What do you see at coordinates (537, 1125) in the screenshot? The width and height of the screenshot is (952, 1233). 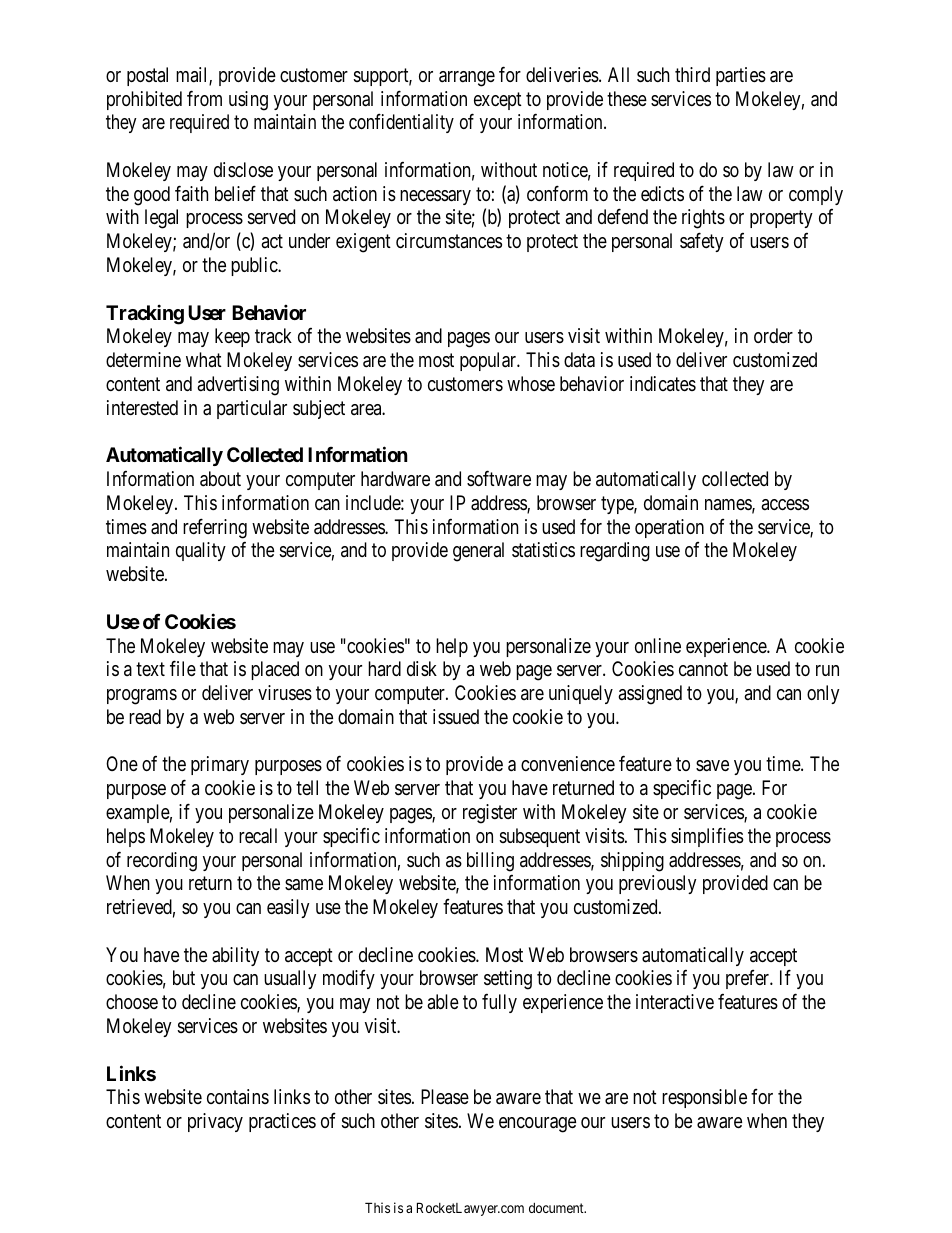 I see `encourage` at bounding box center [537, 1125].
